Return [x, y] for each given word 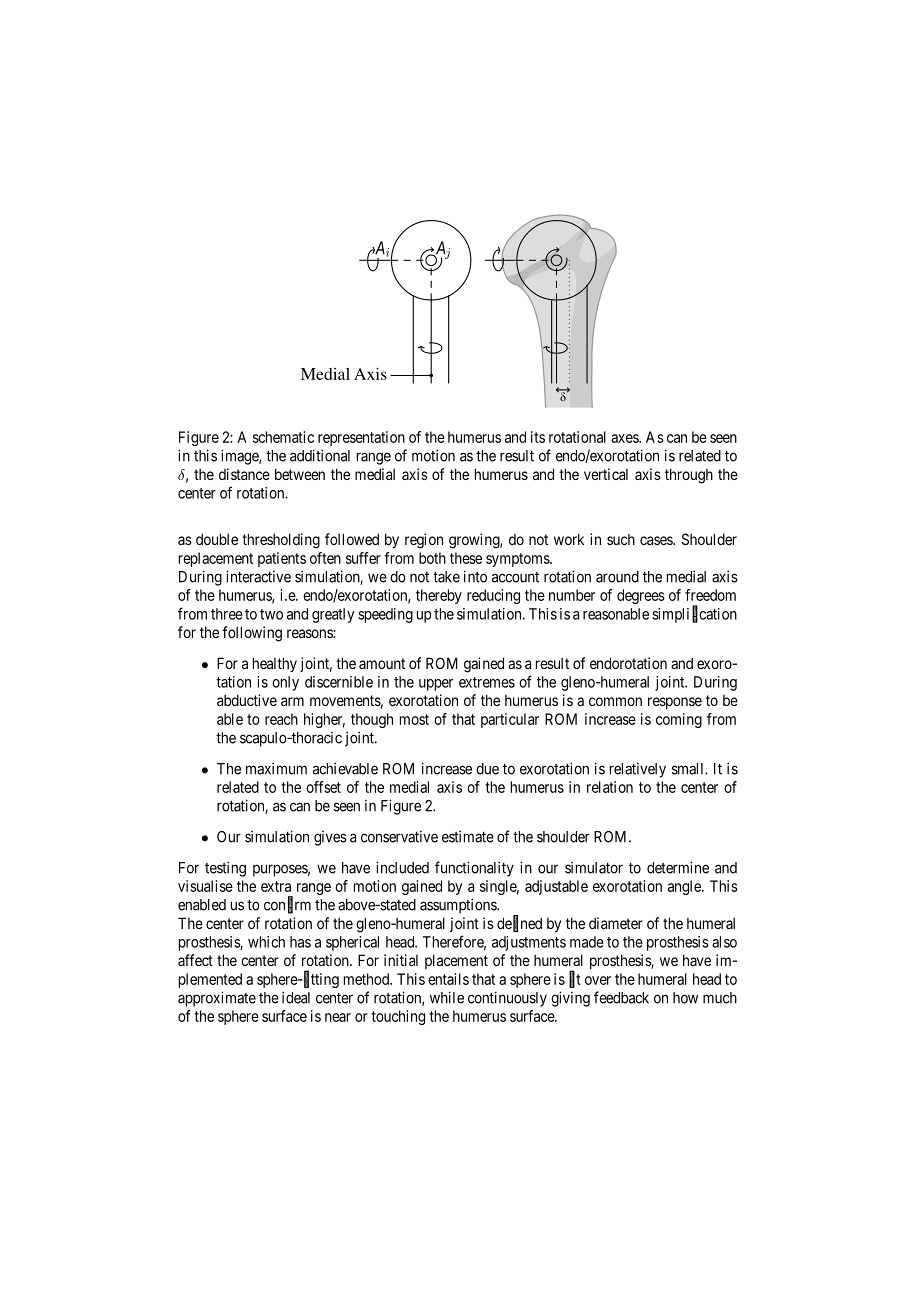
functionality [474, 869]
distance [244, 474]
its [538, 437]
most [414, 719]
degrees [641, 596]
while [447, 997]
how [685, 998]
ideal [296, 997]
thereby [439, 596]
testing [225, 869]
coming [679, 720]
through [689, 476]
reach [281, 719]
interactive [258, 576]
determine [678, 867]
